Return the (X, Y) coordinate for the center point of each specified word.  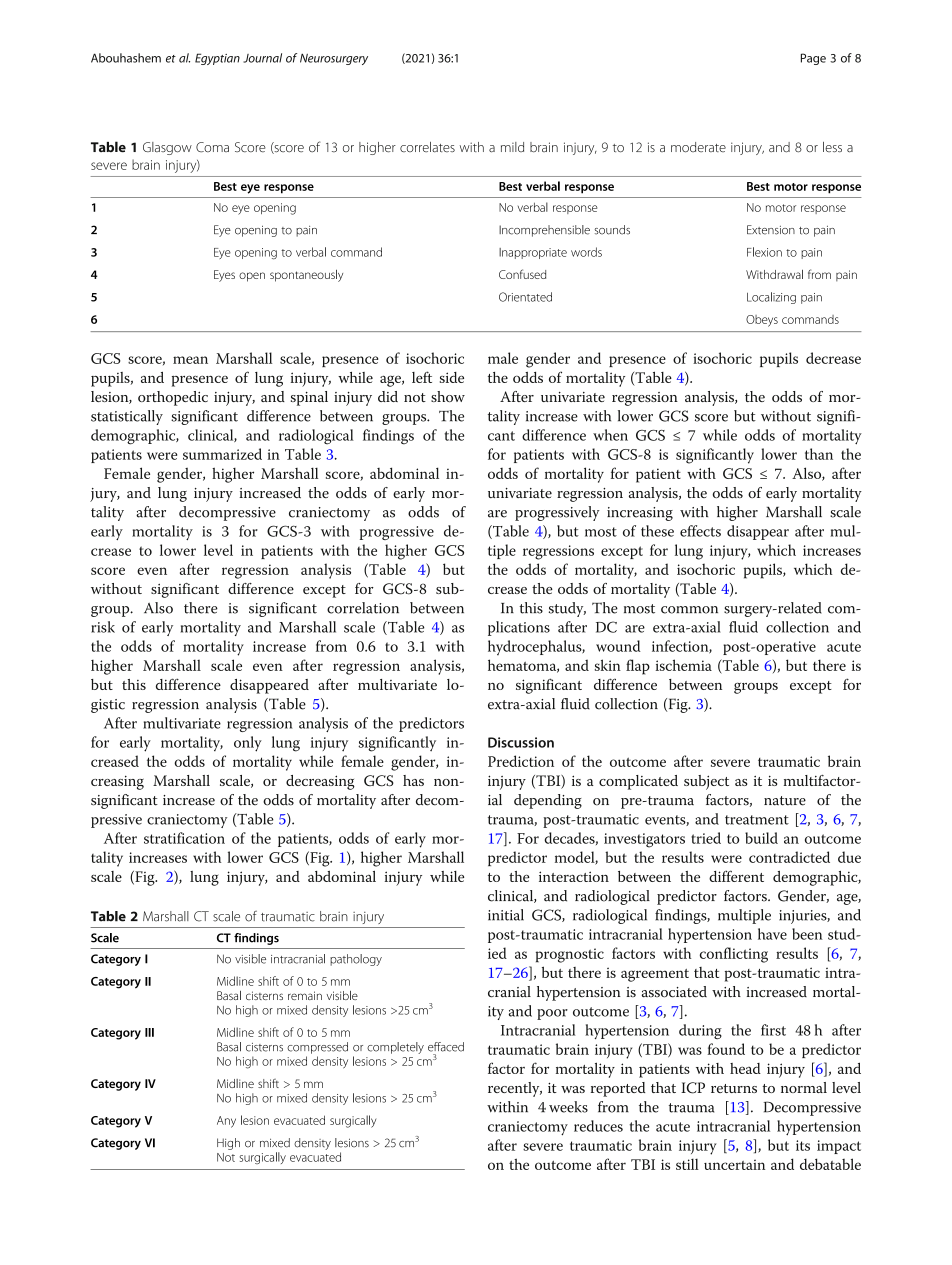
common (689, 610)
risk (103, 627)
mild (512, 147)
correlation (363, 608)
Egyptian (217, 59)
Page (813, 59)
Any (226, 1122)
